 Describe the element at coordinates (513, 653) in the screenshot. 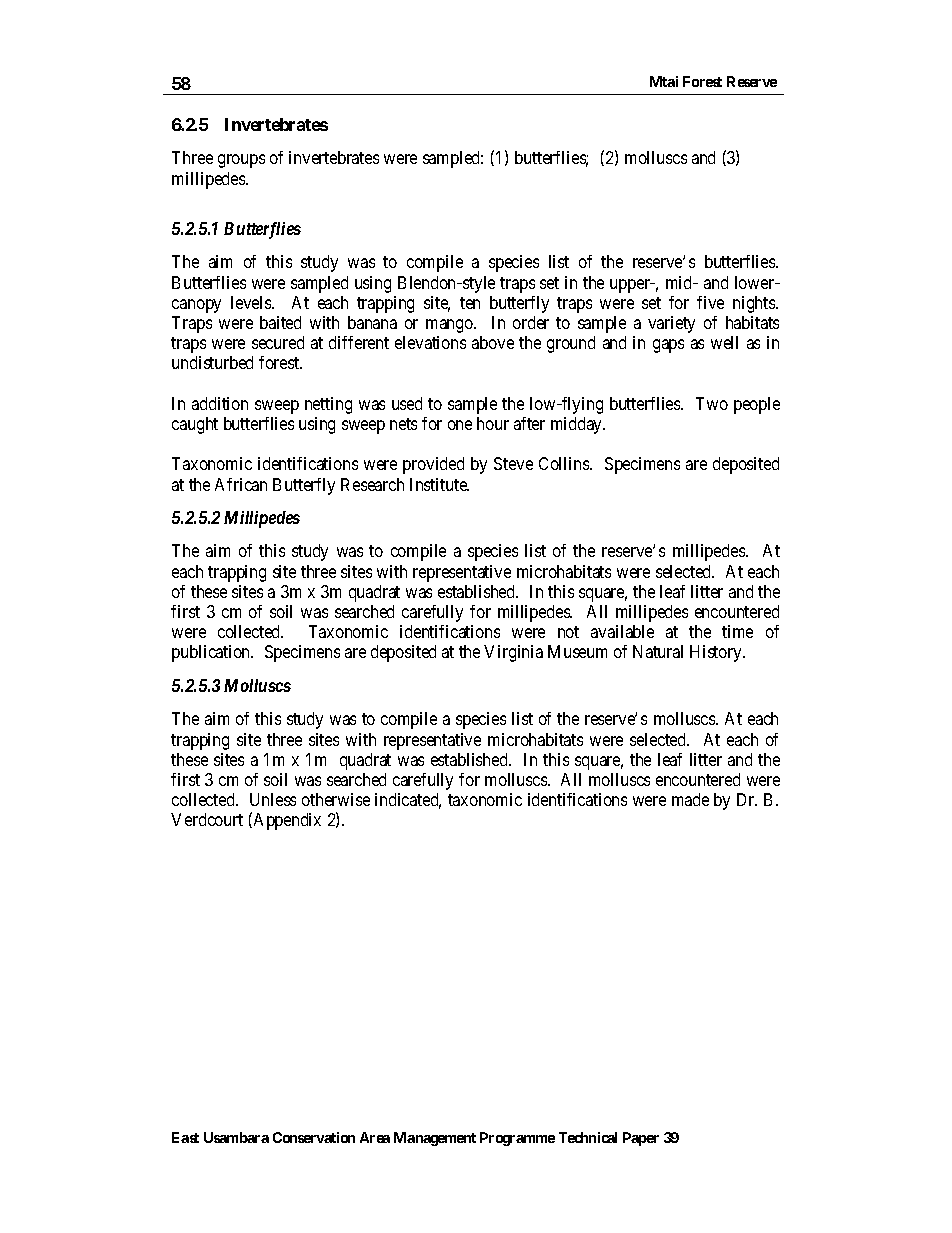

I see `Virginia` at that location.
